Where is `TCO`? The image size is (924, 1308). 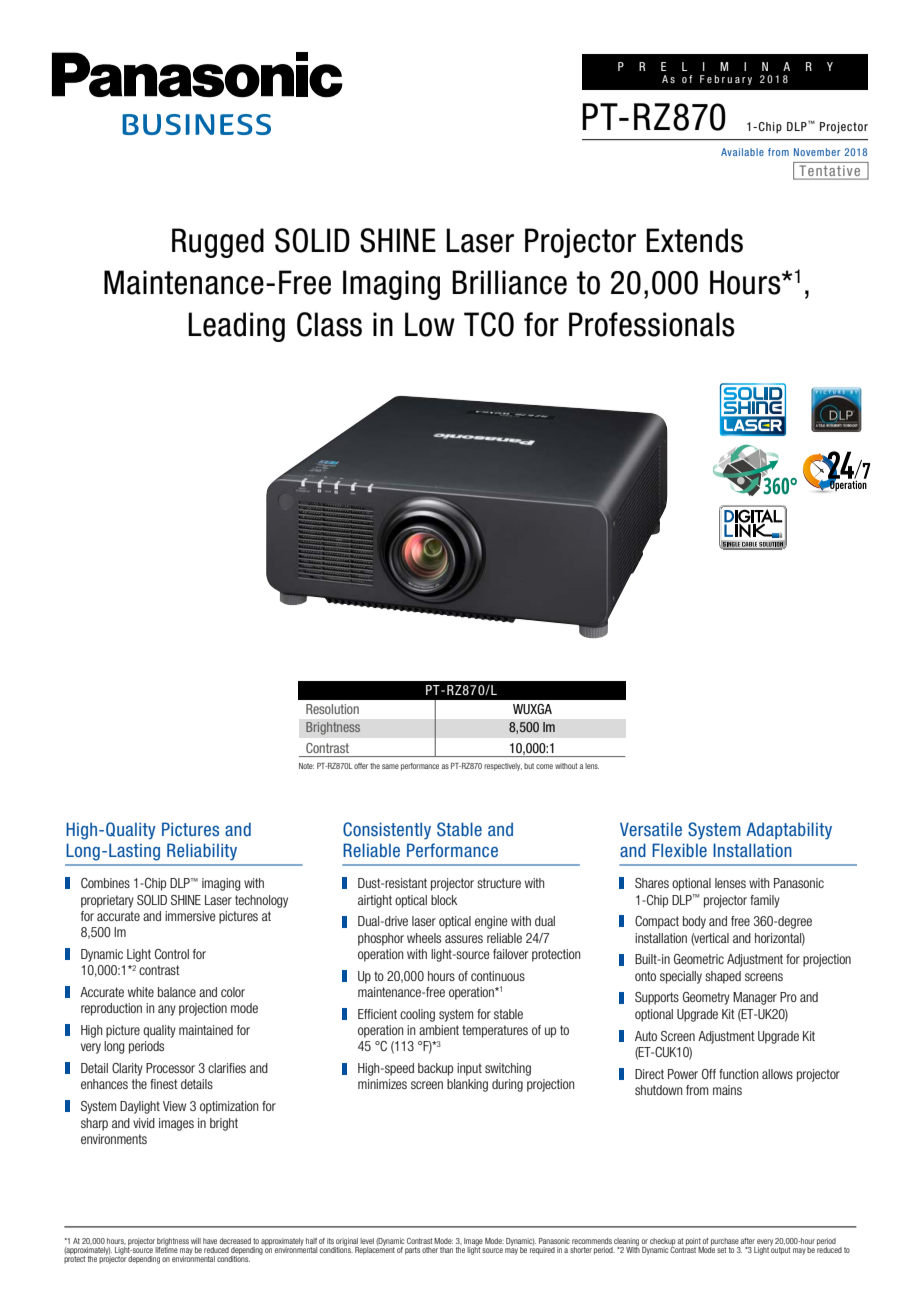
TCO is located at coordinates (489, 324).
